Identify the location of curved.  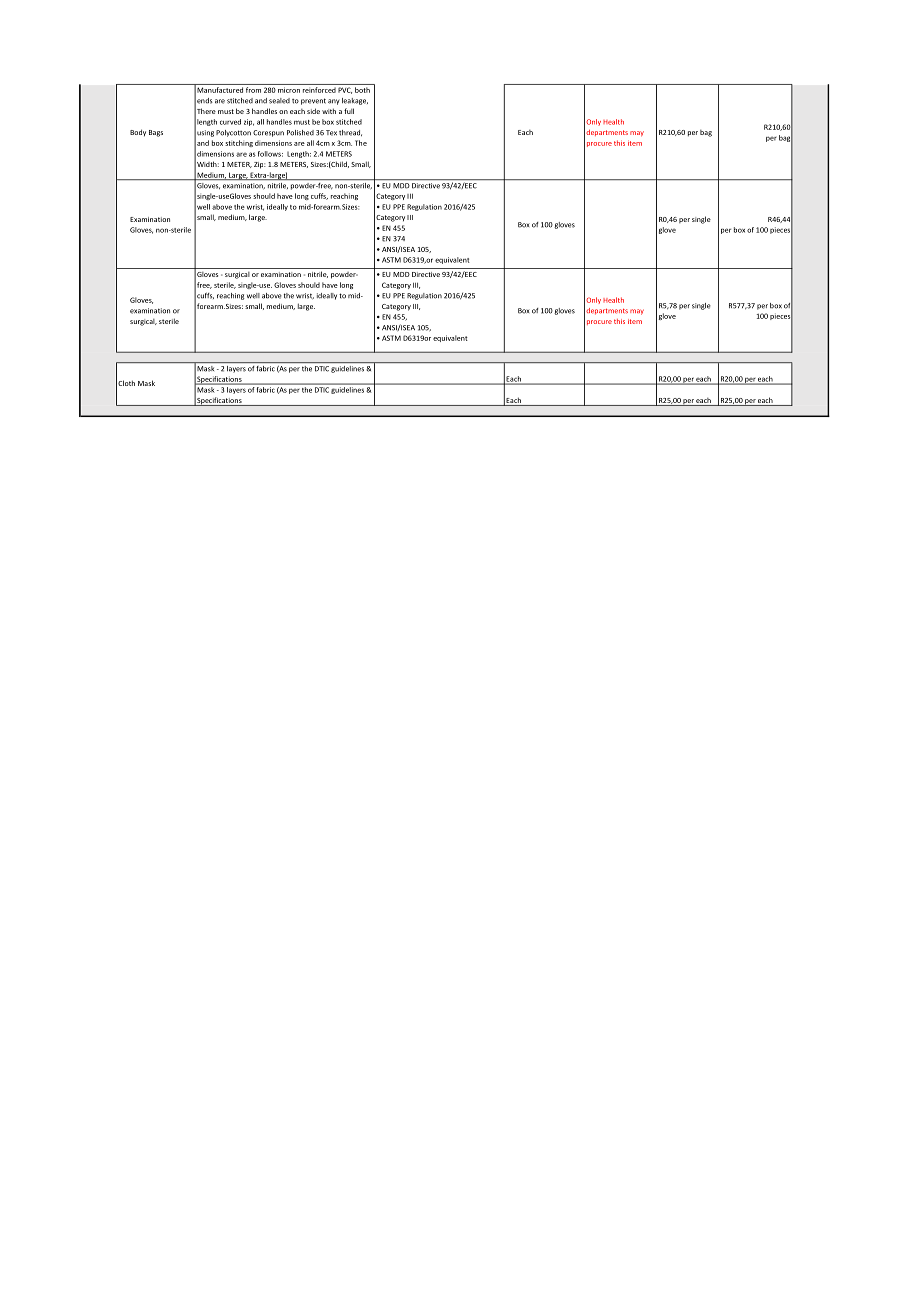
(230, 122).
